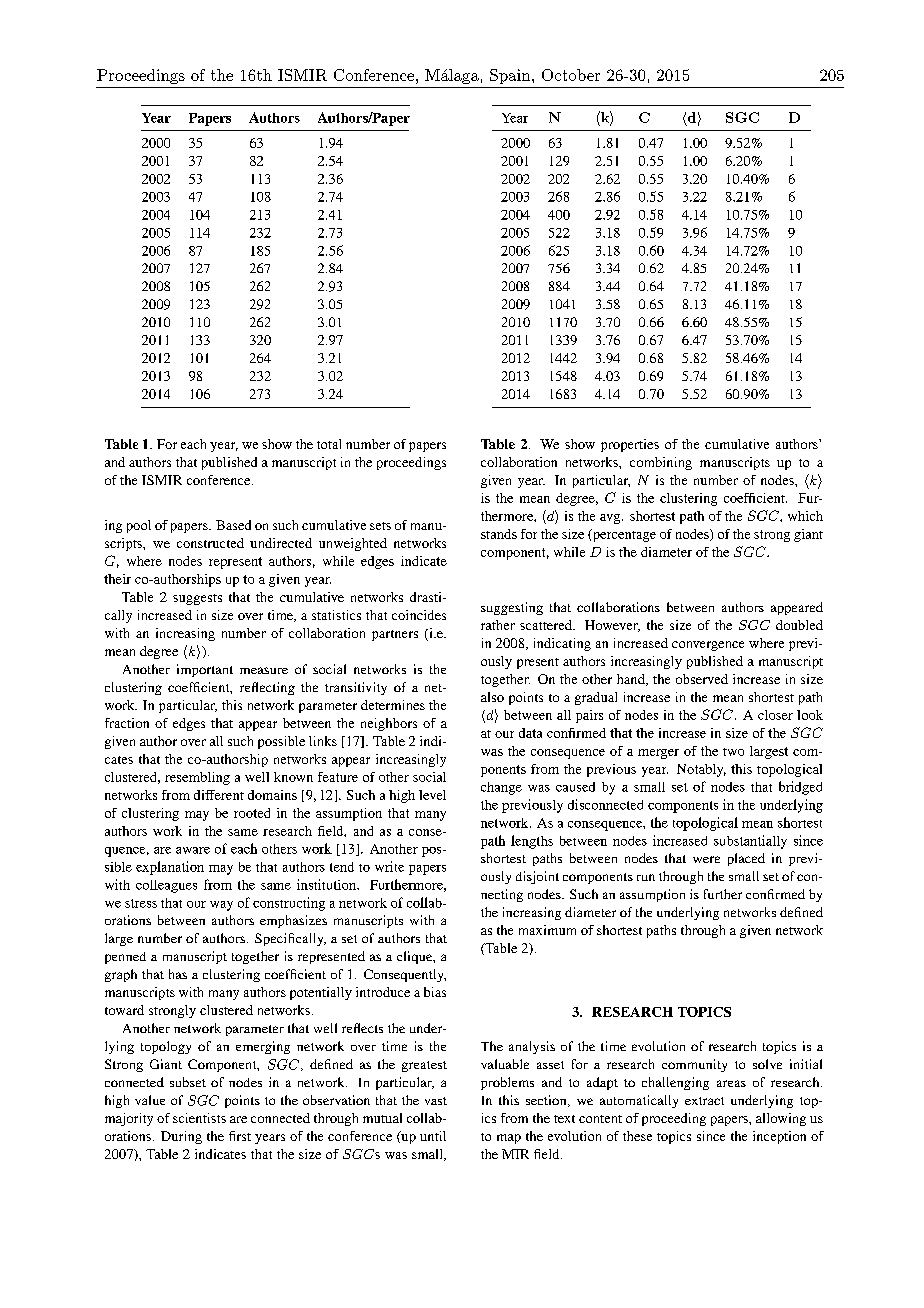 The height and width of the screenshot is (1308, 924). I want to click on observed, so click(702, 679).
